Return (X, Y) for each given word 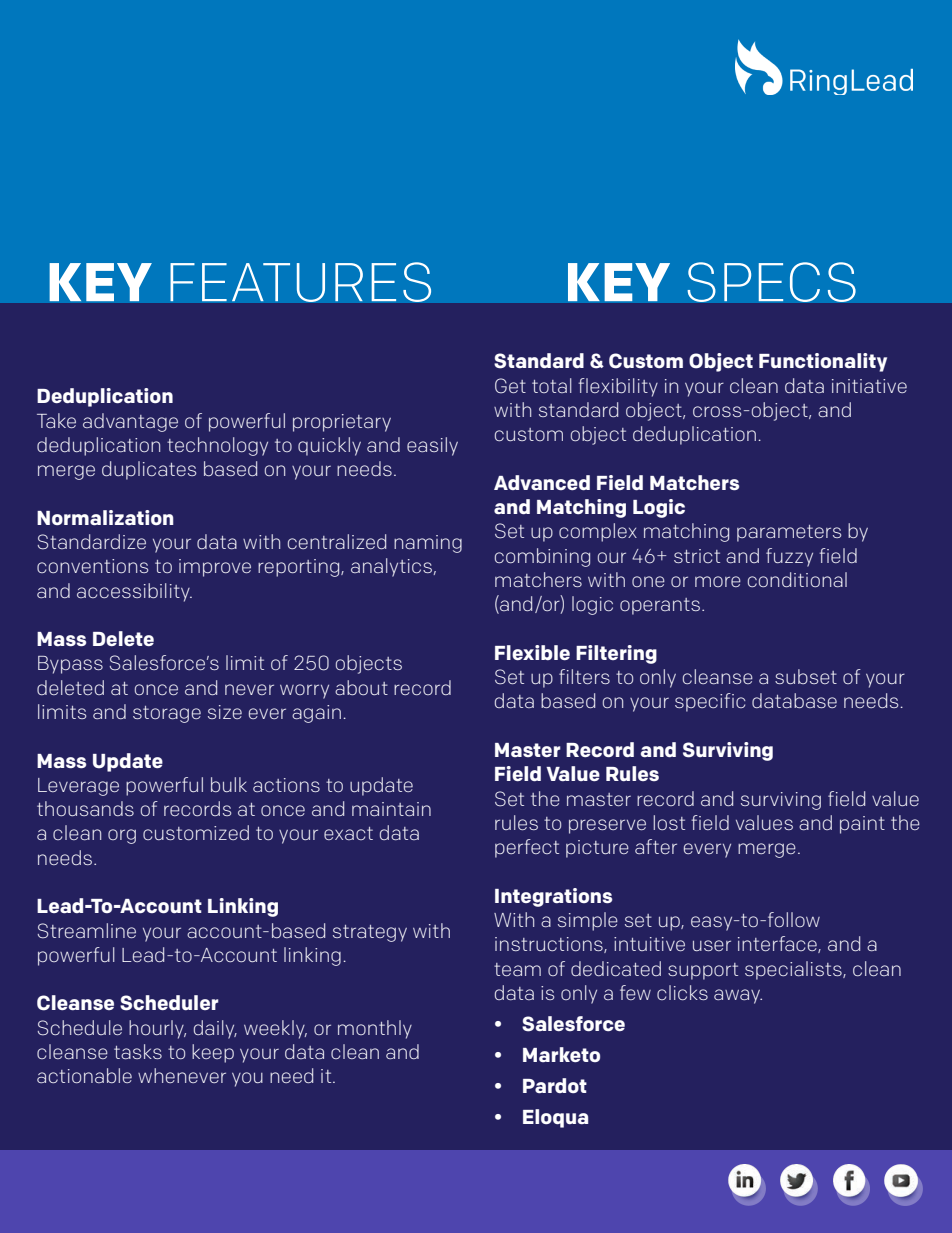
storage (167, 714)
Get (510, 386)
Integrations (553, 897)
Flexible (532, 652)
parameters (789, 533)
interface (778, 944)
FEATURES (300, 282)
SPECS (771, 282)
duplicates (149, 470)
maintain (391, 809)
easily (432, 446)
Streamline (87, 931)
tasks (138, 1051)
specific (710, 702)
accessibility (134, 592)
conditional (797, 579)
